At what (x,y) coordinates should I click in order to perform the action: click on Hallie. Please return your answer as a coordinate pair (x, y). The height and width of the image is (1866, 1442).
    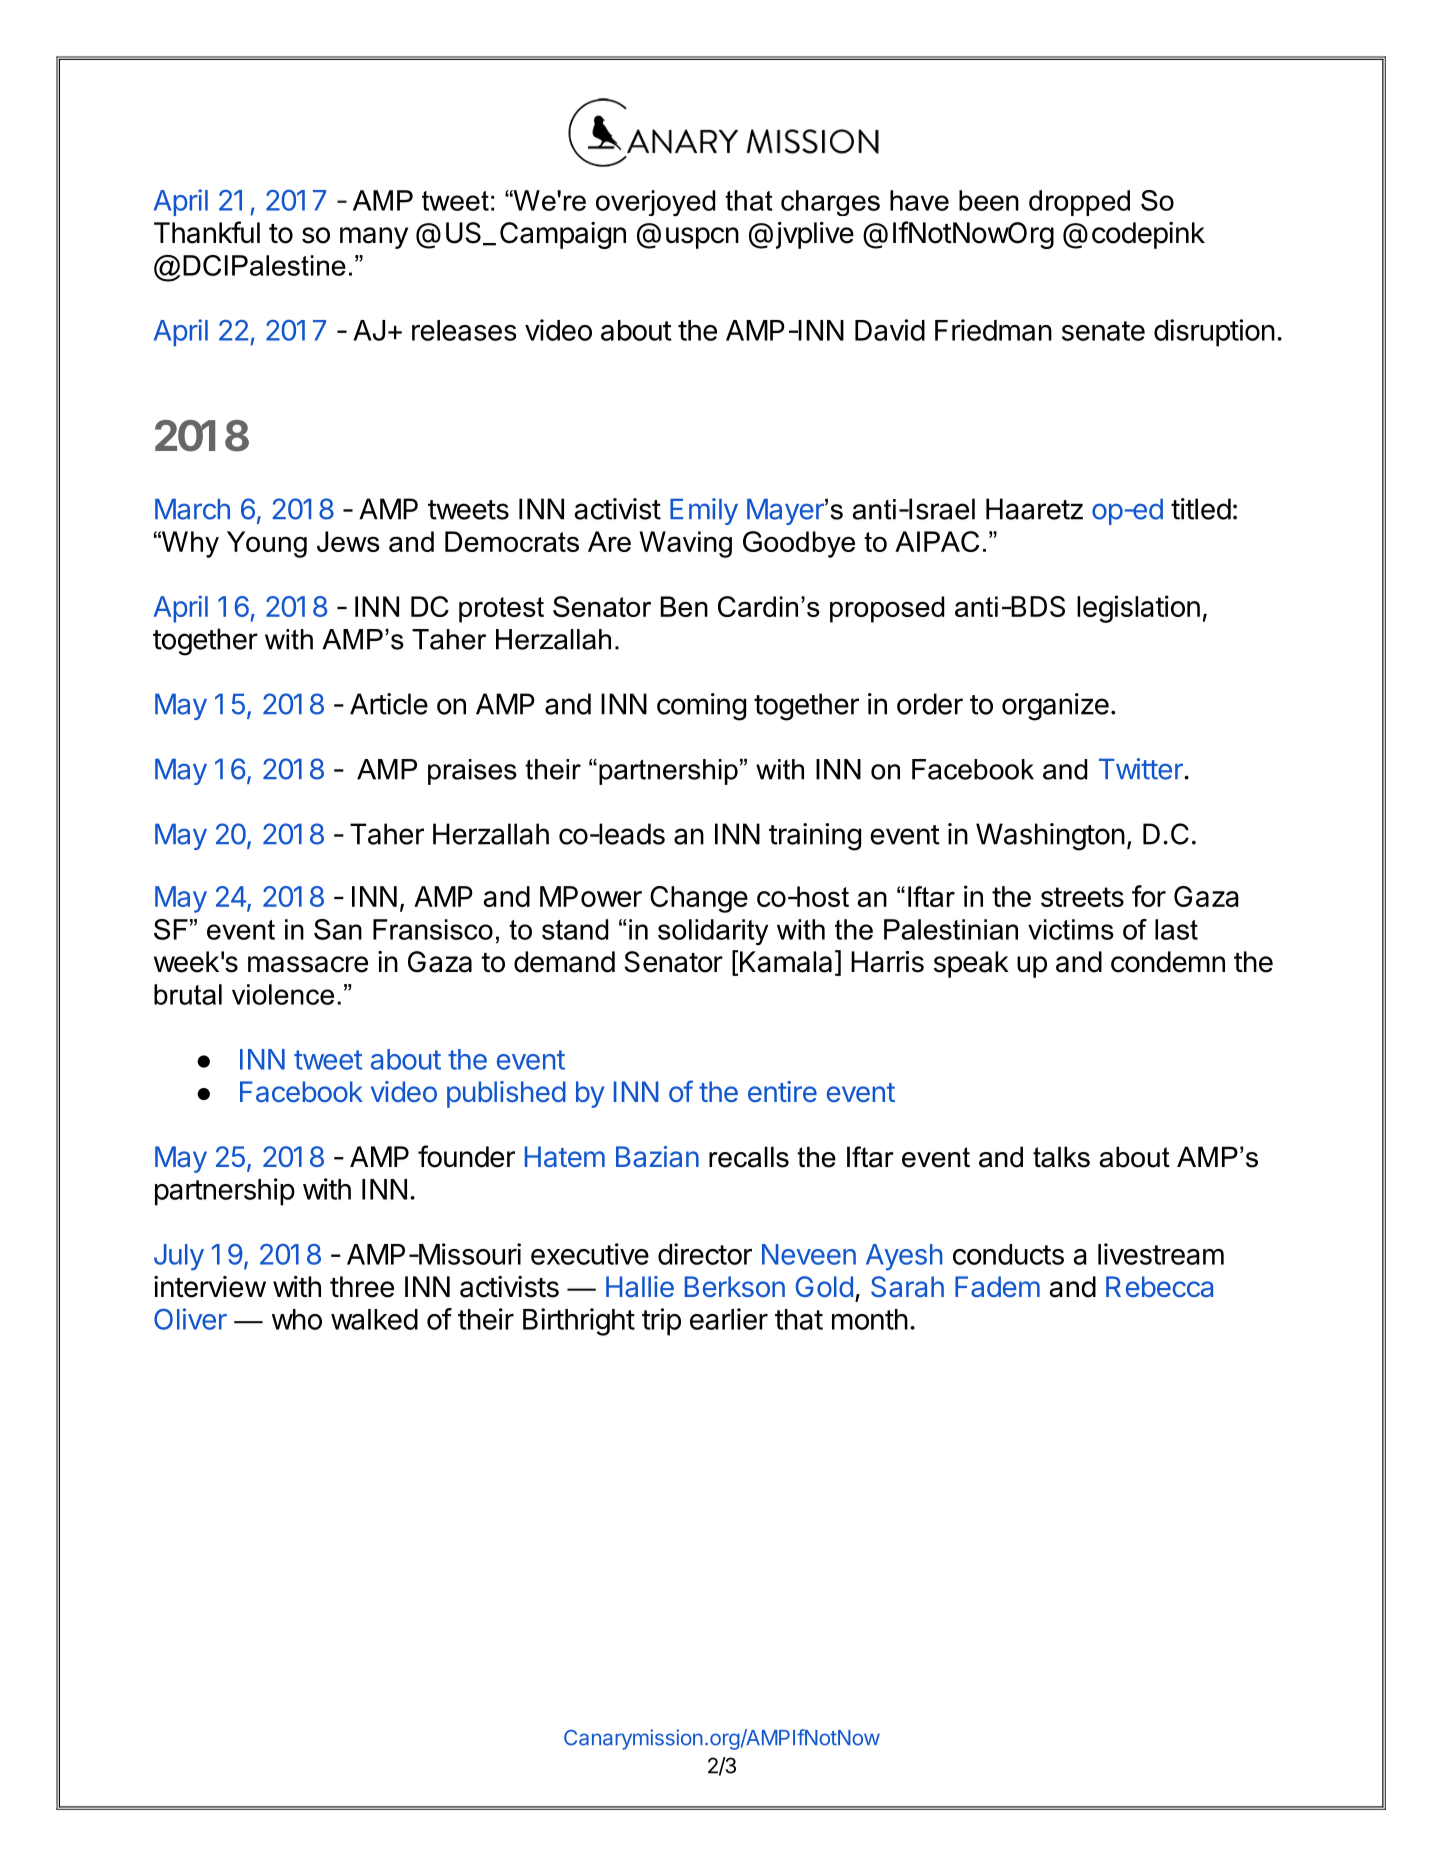
    Looking at the image, I should click on (640, 1286).
